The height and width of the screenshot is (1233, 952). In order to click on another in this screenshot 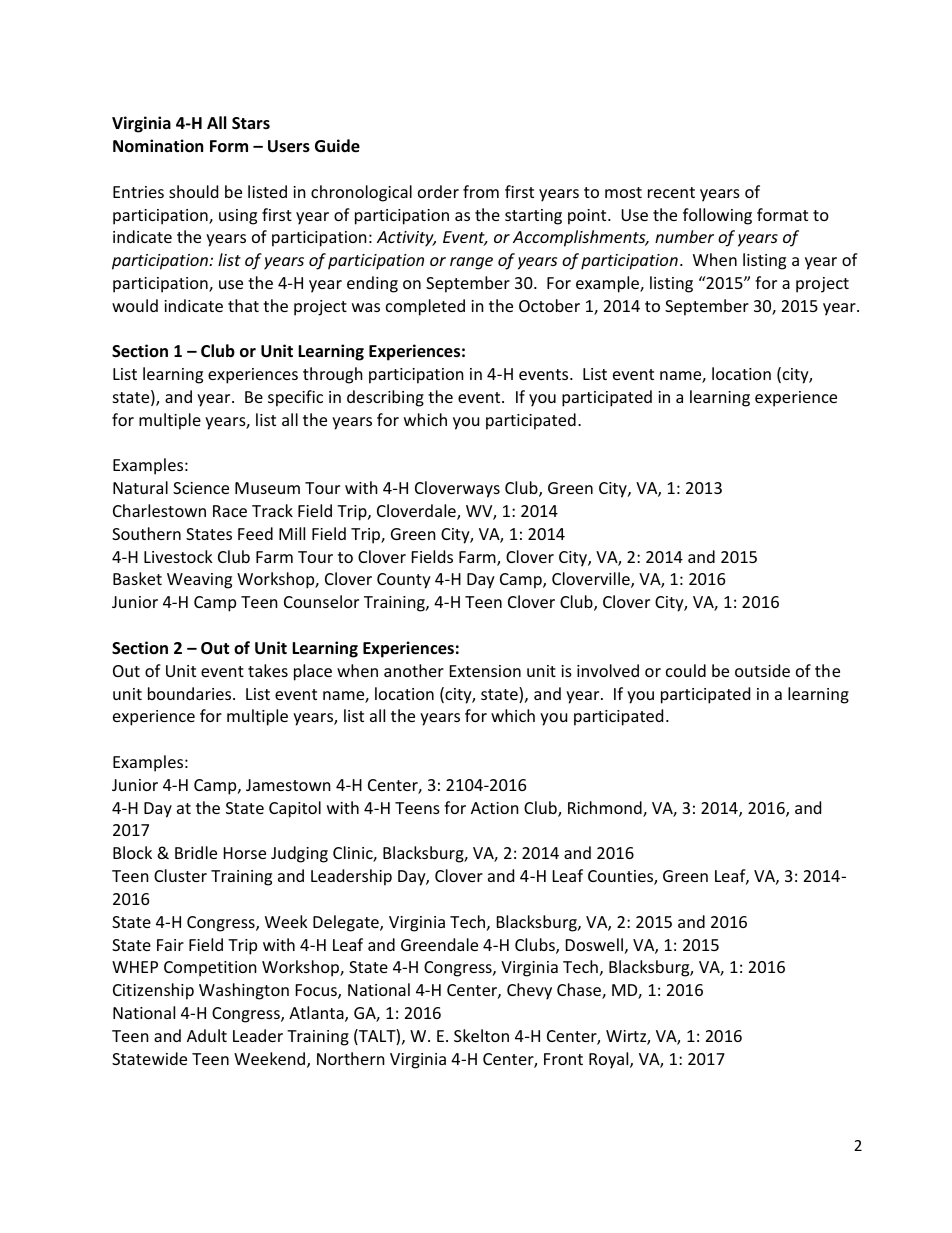, I will do `click(414, 670)`.
